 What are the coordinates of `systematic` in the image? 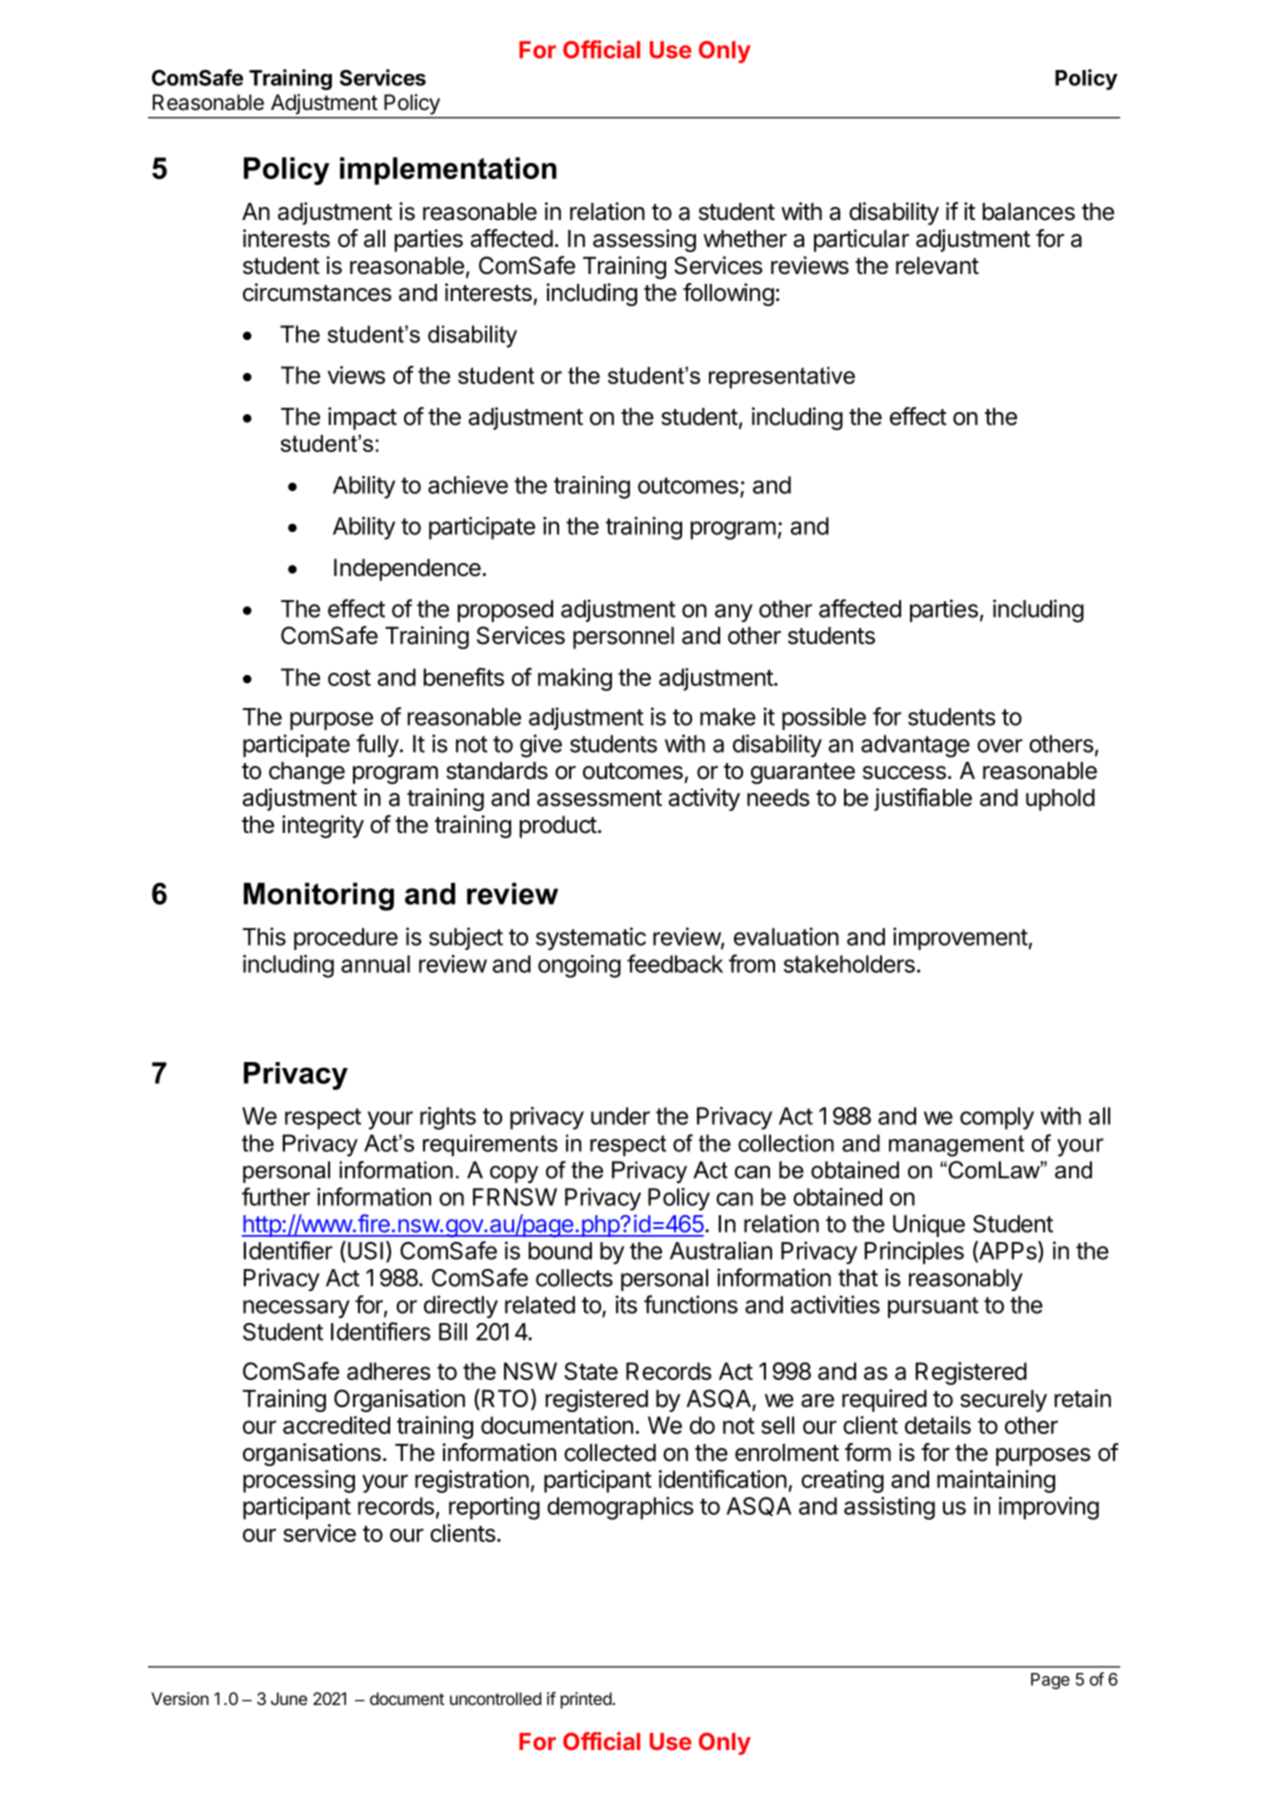 It's located at (591, 938).
